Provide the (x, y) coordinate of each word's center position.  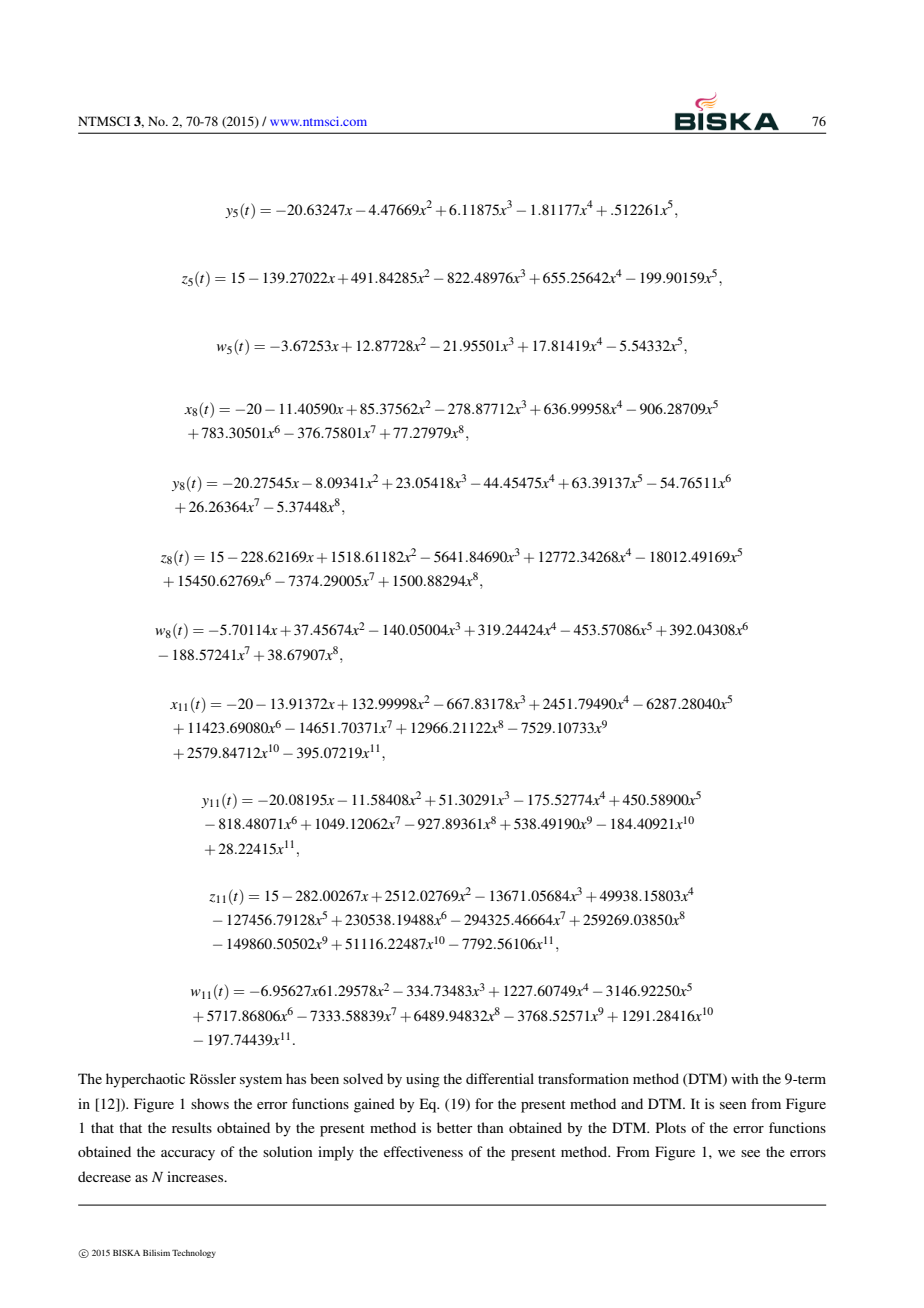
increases (196, 1176)
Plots (671, 1127)
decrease (104, 1176)
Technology (194, 1254)
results (192, 1127)
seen (733, 1105)
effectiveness (423, 1151)
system (261, 1081)
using (423, 1080)
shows (210, 1103)
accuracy (188, 1155)
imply (336, 1153)
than (490, 1127)
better (455, 1127)
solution (287, 1151)
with (745, 1078)
